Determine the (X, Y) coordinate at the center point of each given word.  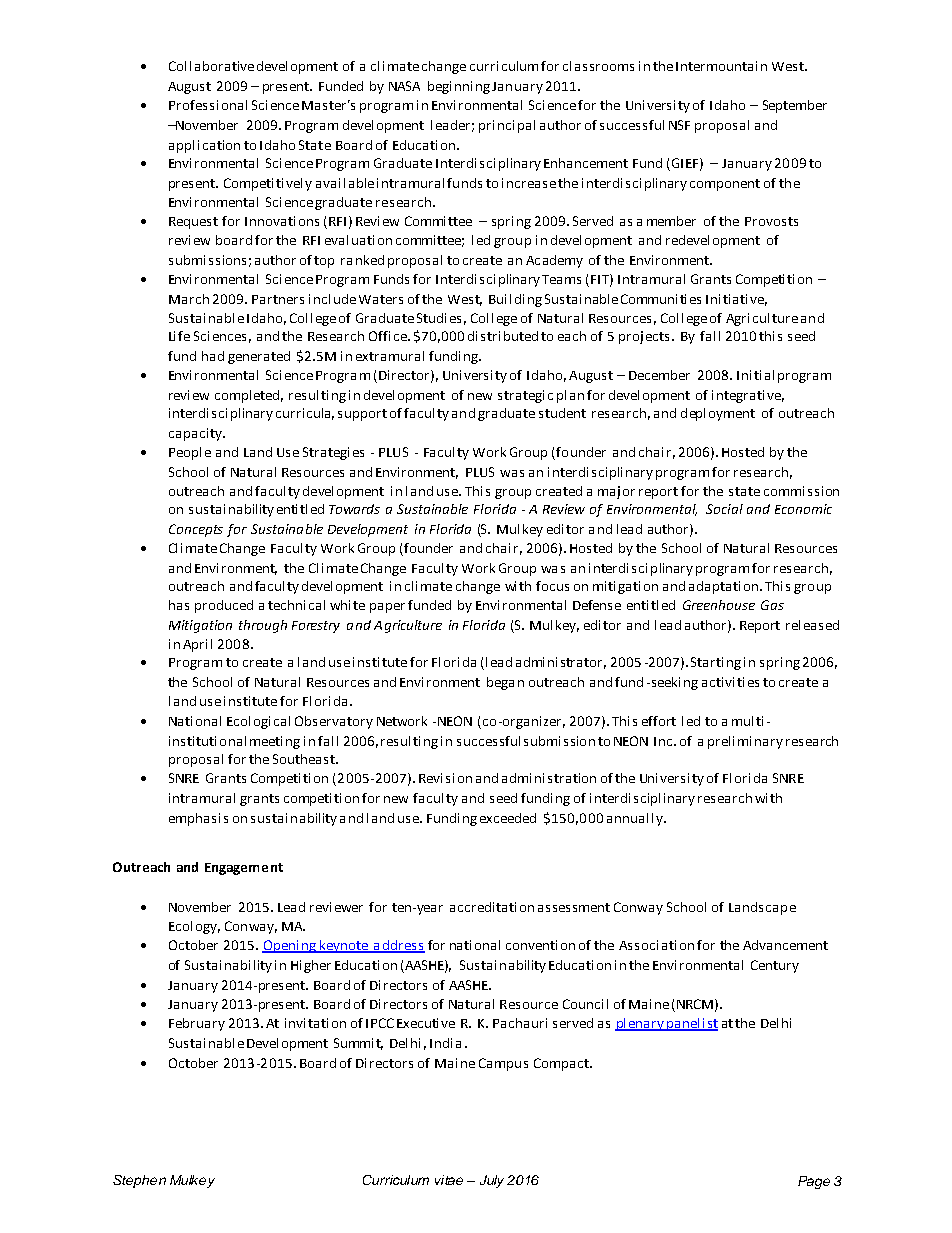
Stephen (139, 1181)
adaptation (725, 587)
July (492, 1181)
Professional (208, 105)
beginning (459, 87)
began (505, 683)
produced (224, 606)
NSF (679, 125)
